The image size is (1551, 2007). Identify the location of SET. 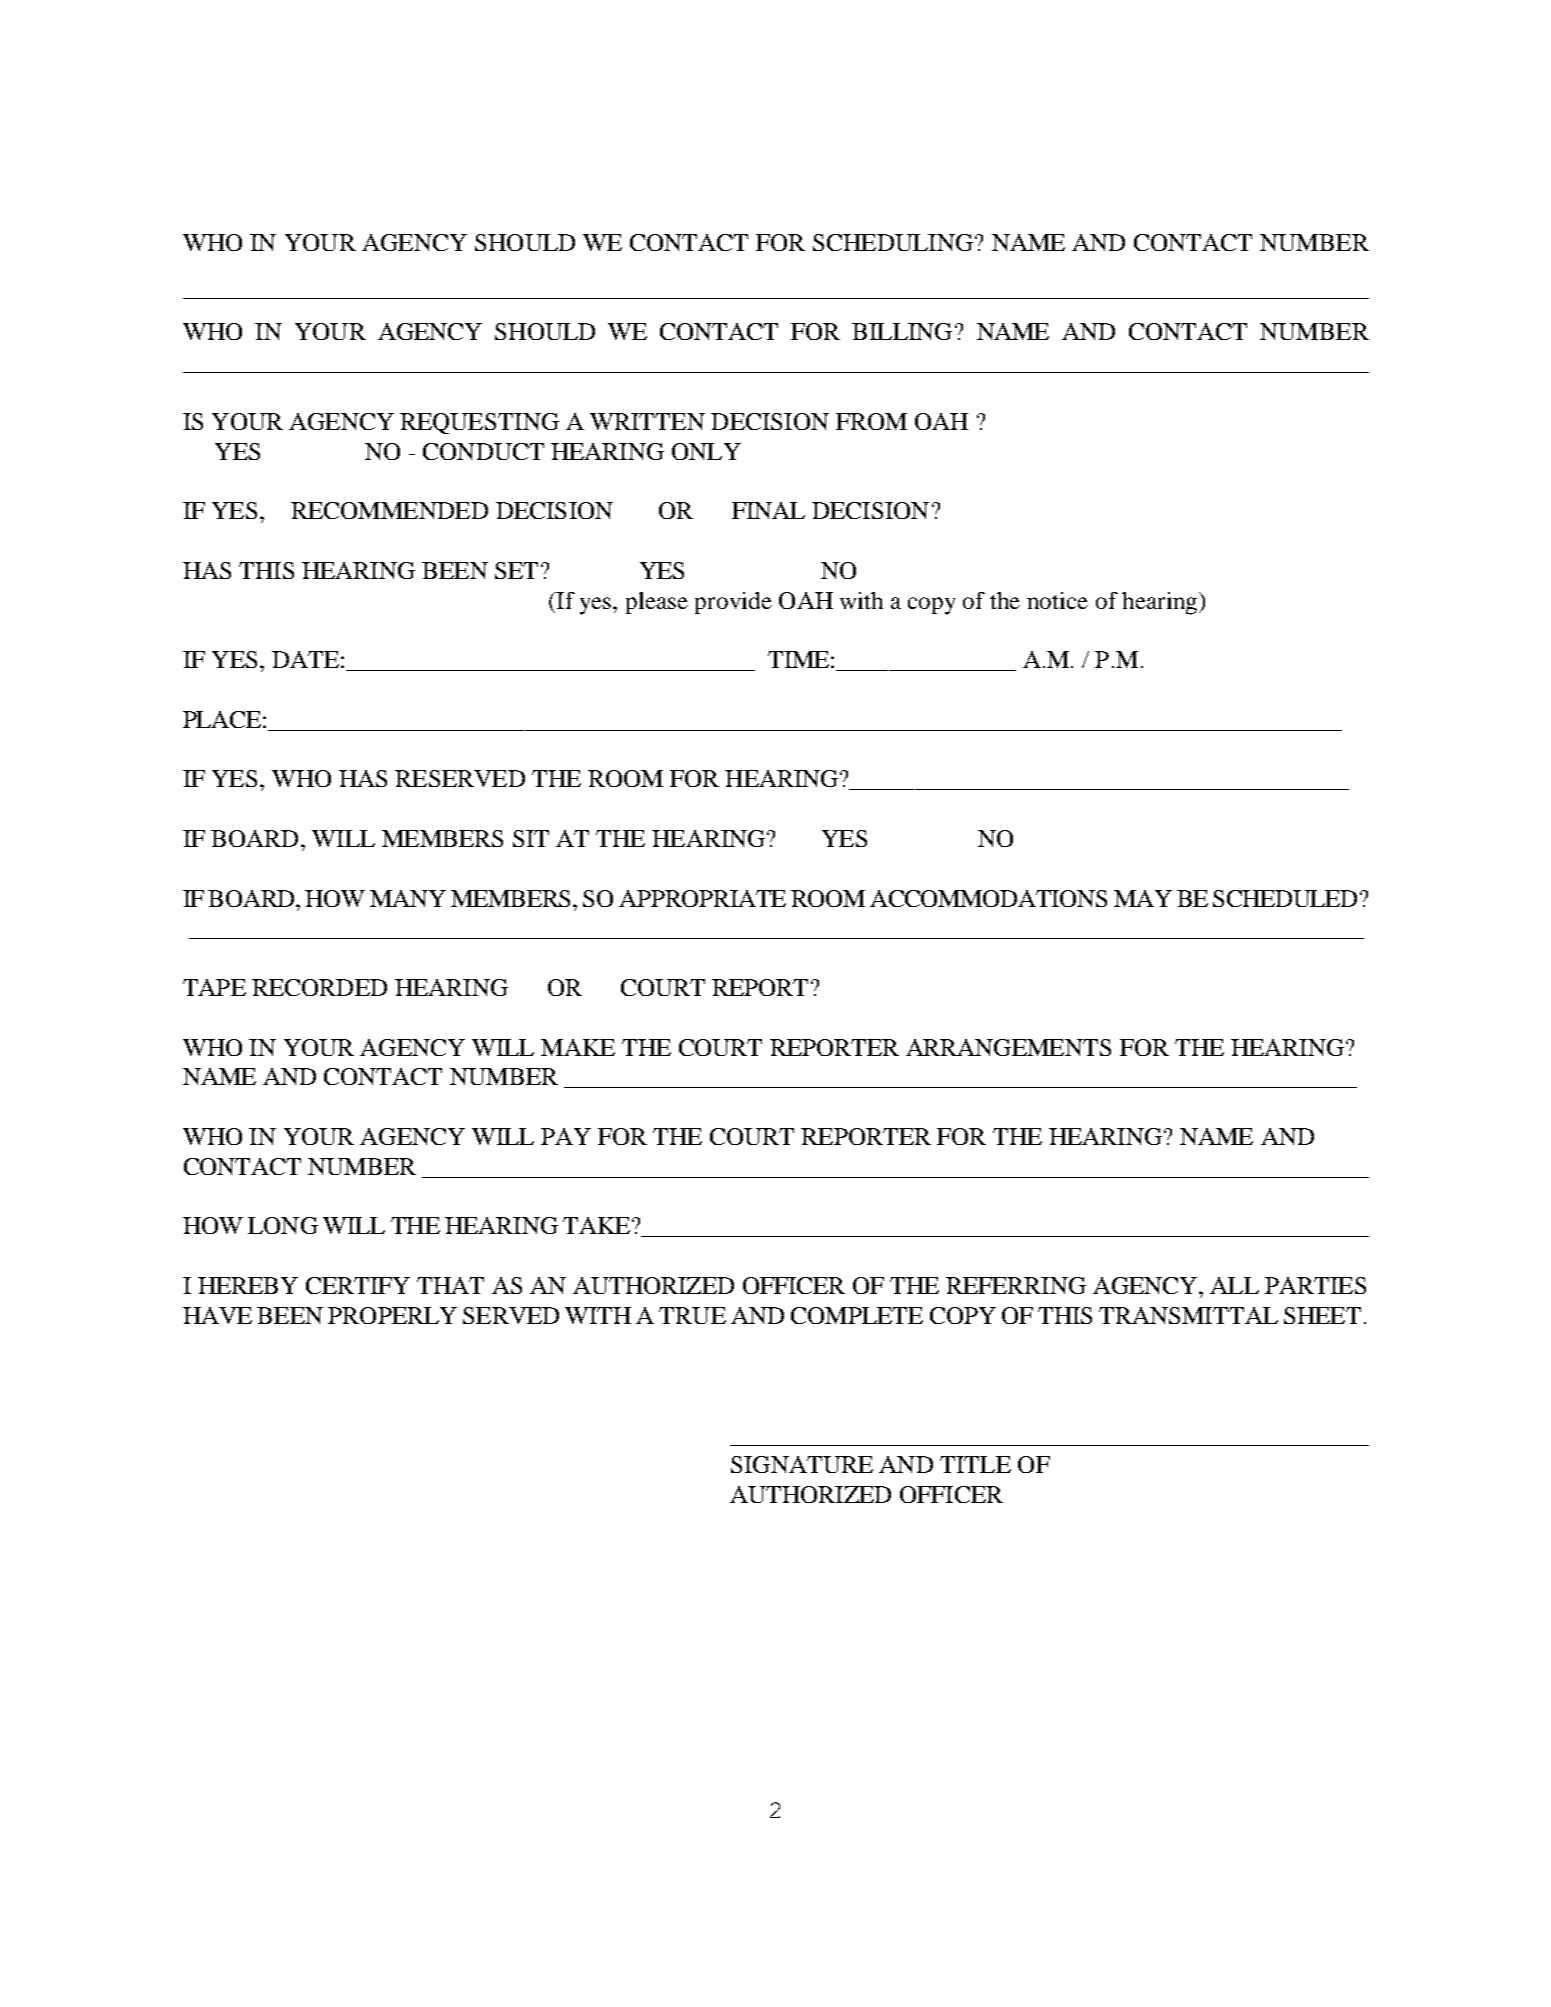
(516, 570).
